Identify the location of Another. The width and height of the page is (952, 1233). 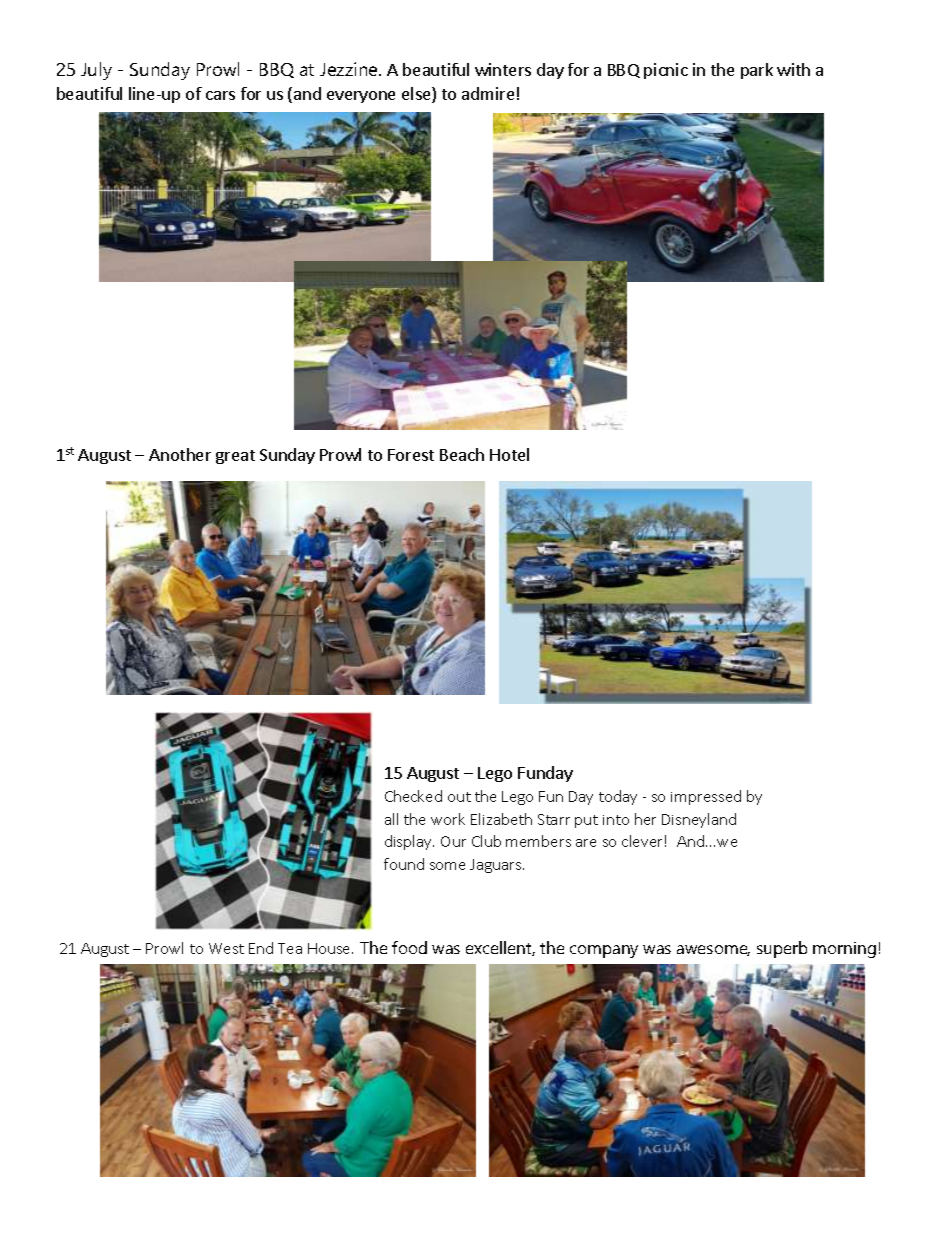
(180, 454).
